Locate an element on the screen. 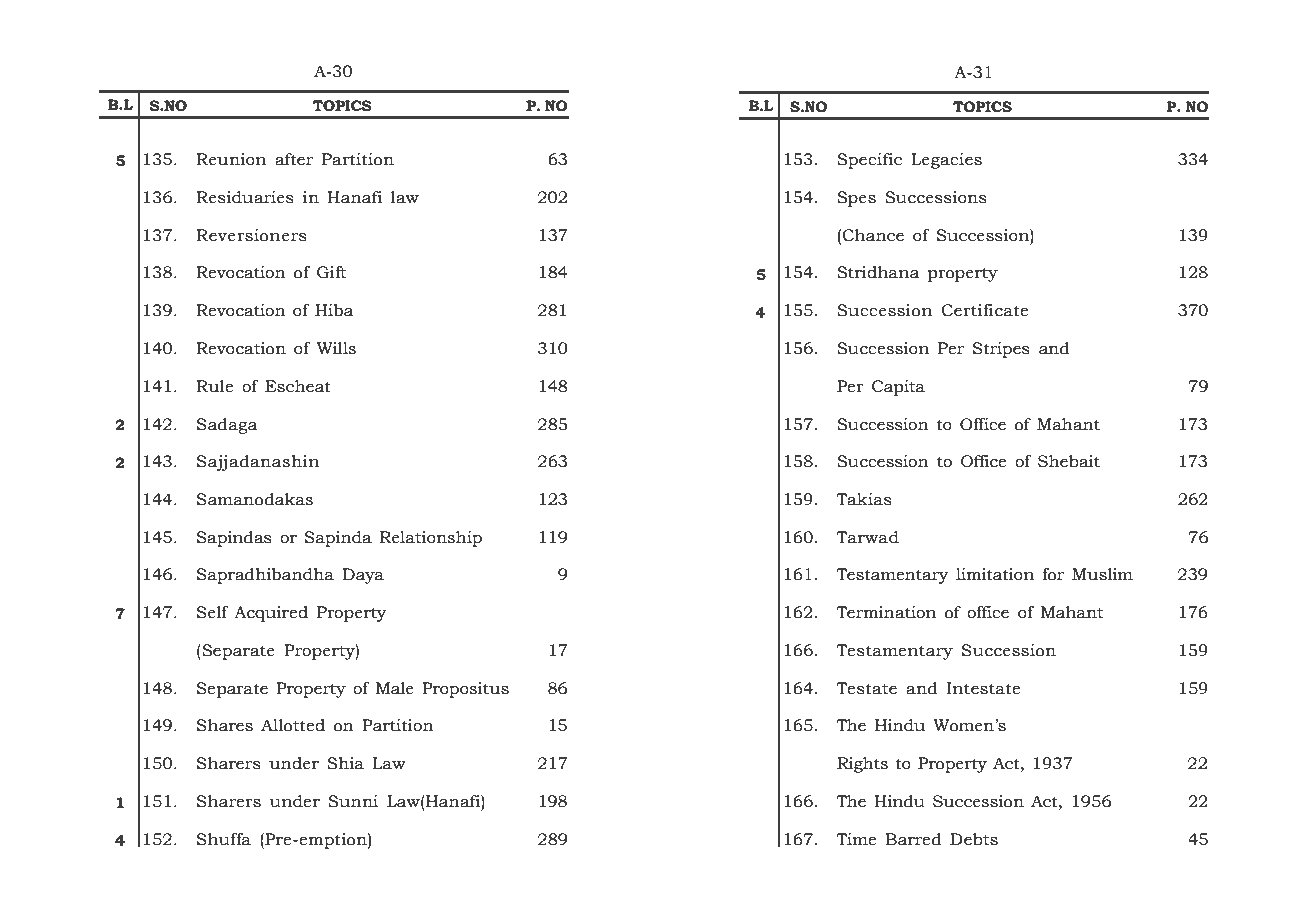  Wills is located at coordinates (336, 348).
